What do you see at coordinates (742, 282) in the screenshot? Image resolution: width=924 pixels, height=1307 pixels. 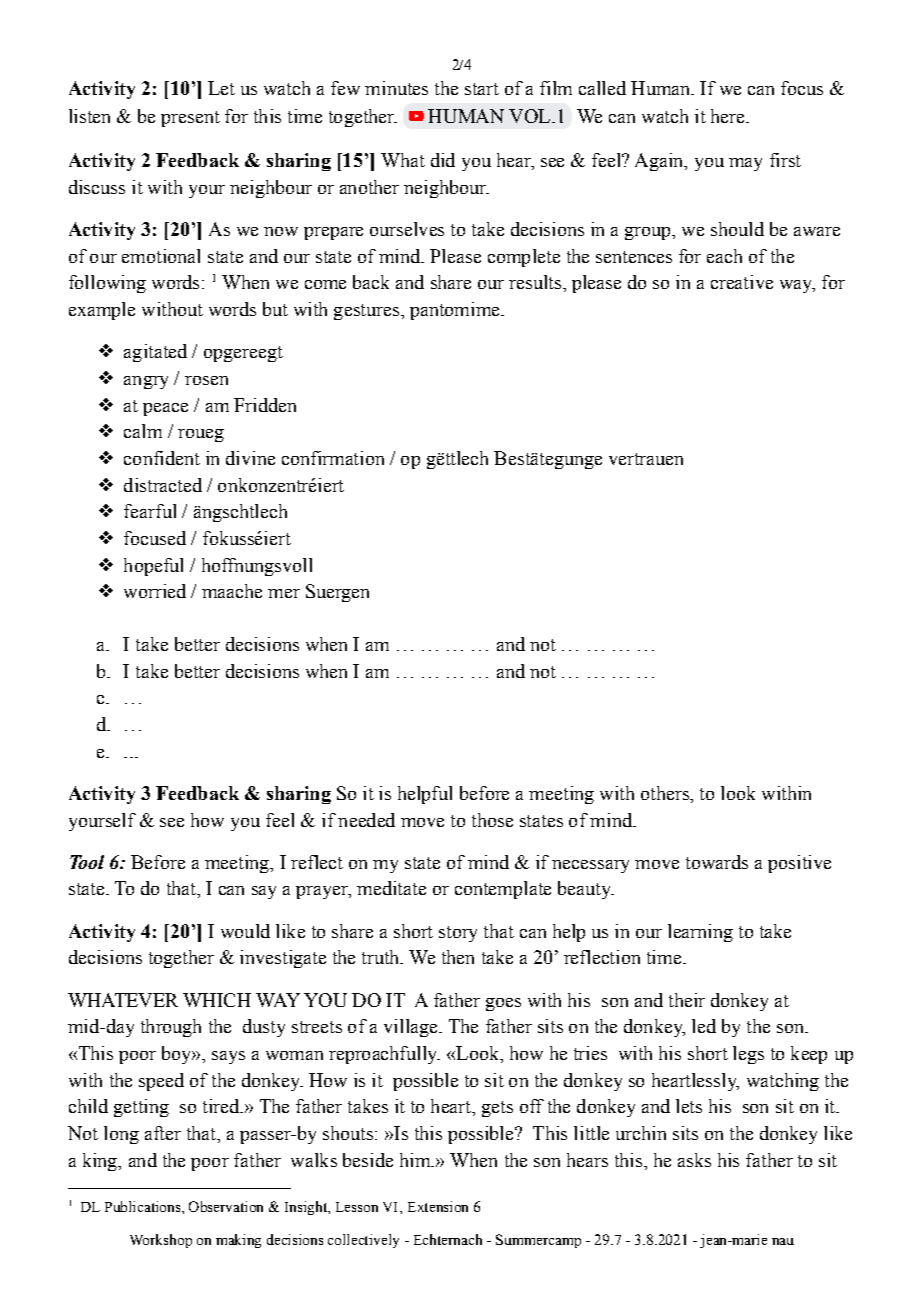 I see `creative` at bounding box center [742, 282].
